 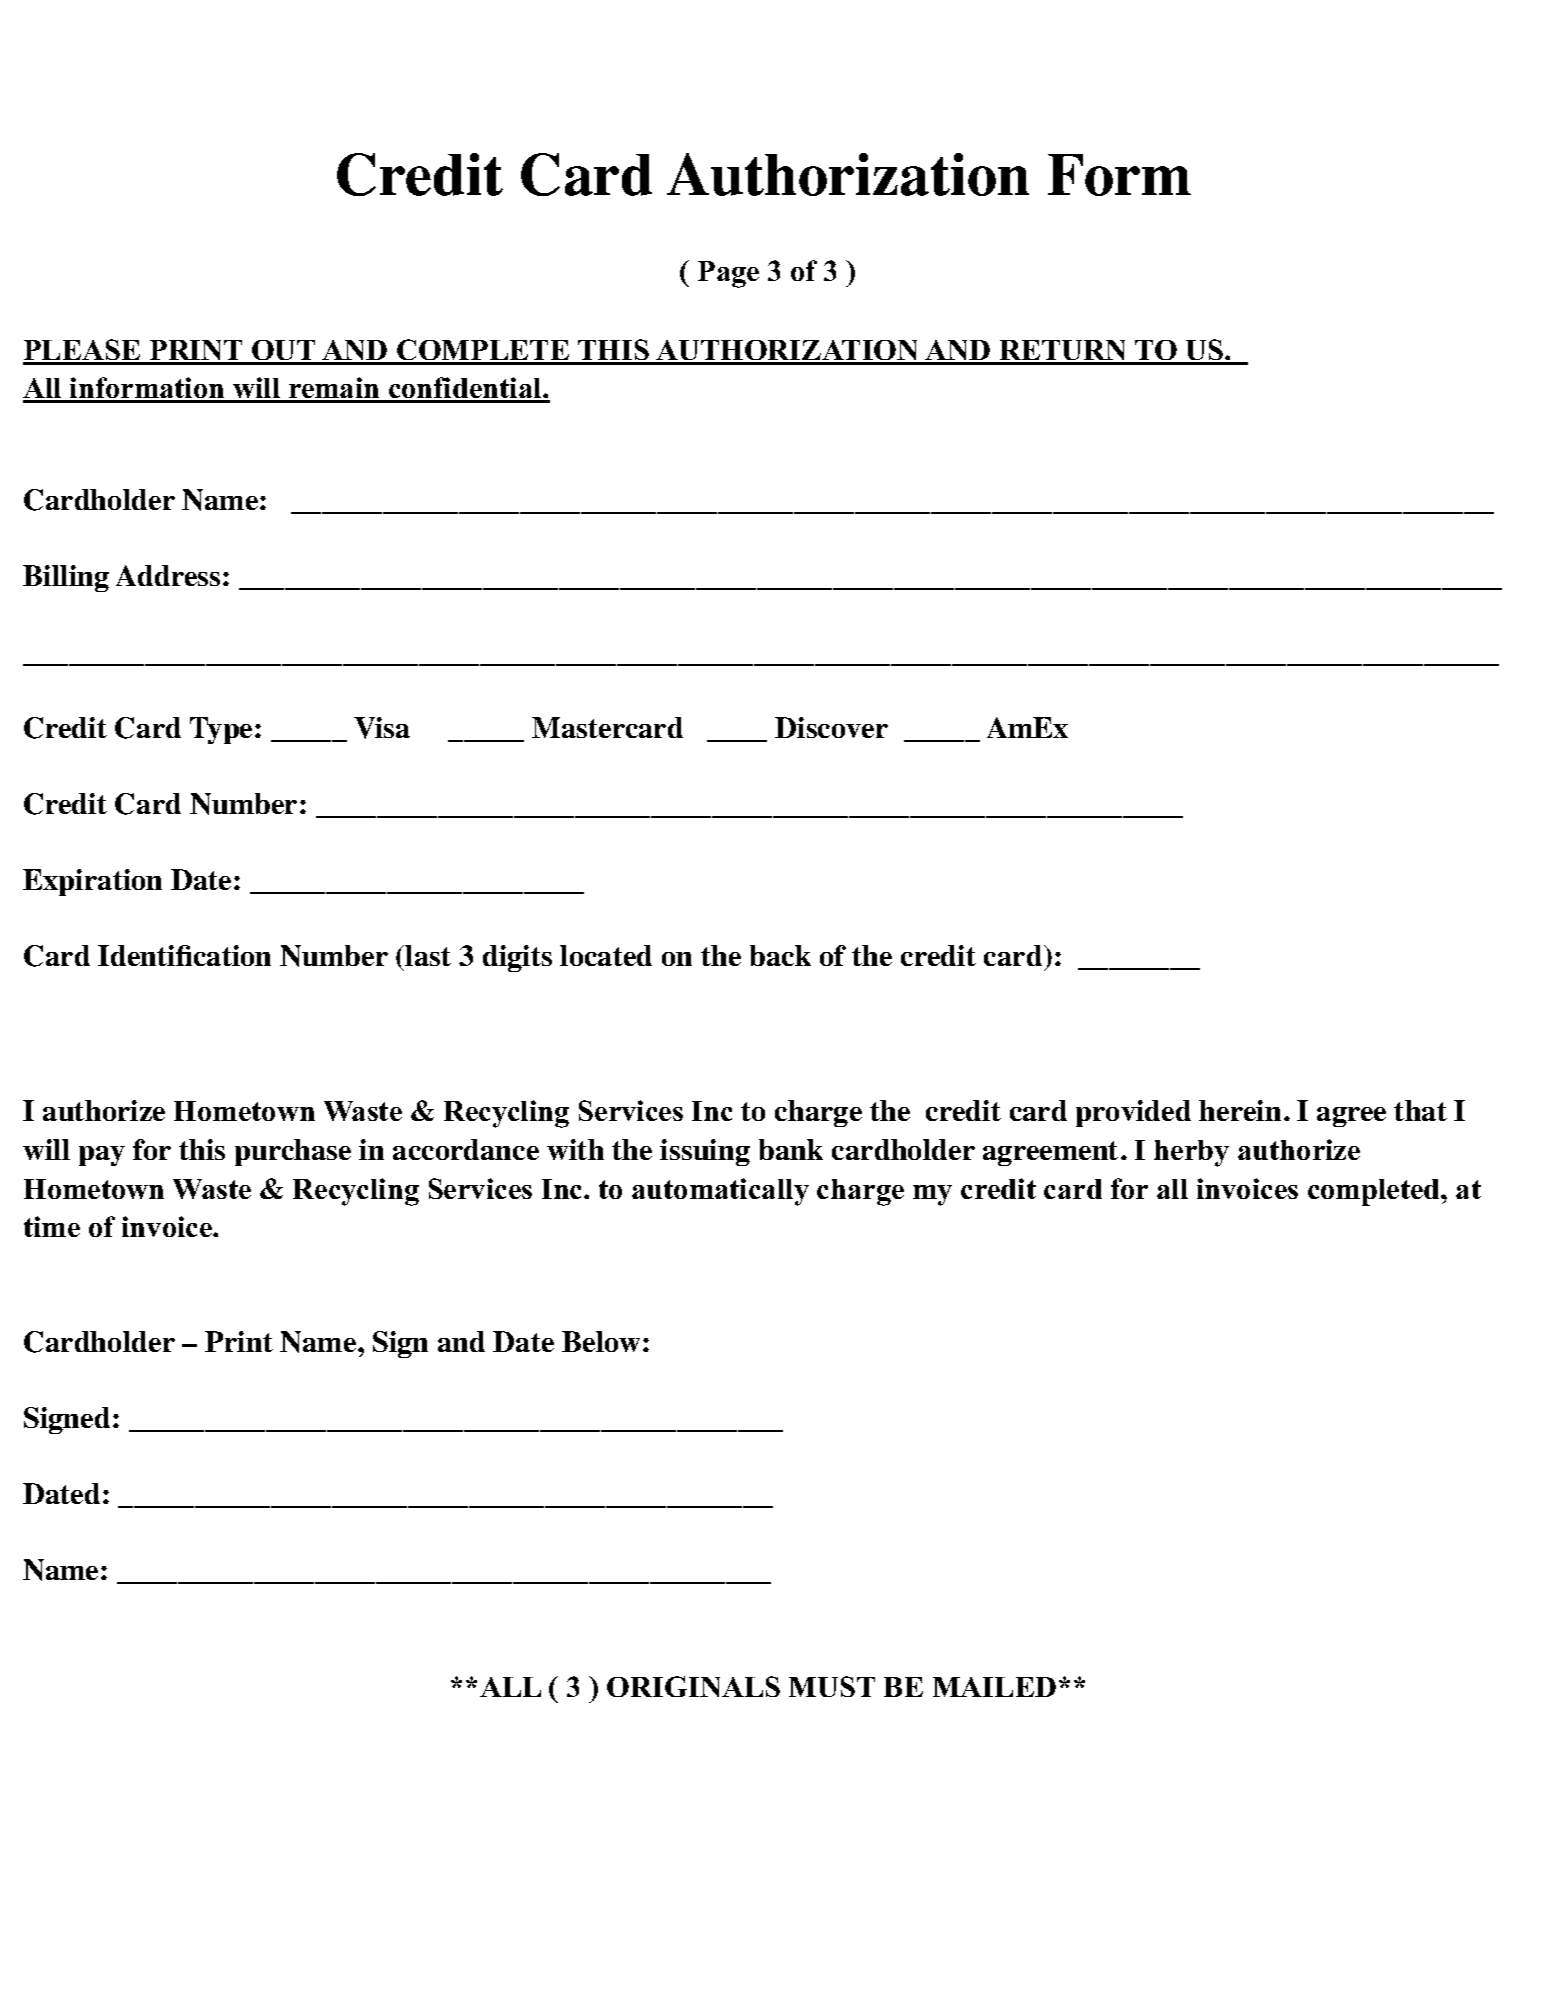 I want to click on Identification, so click(x=184, y=955).
